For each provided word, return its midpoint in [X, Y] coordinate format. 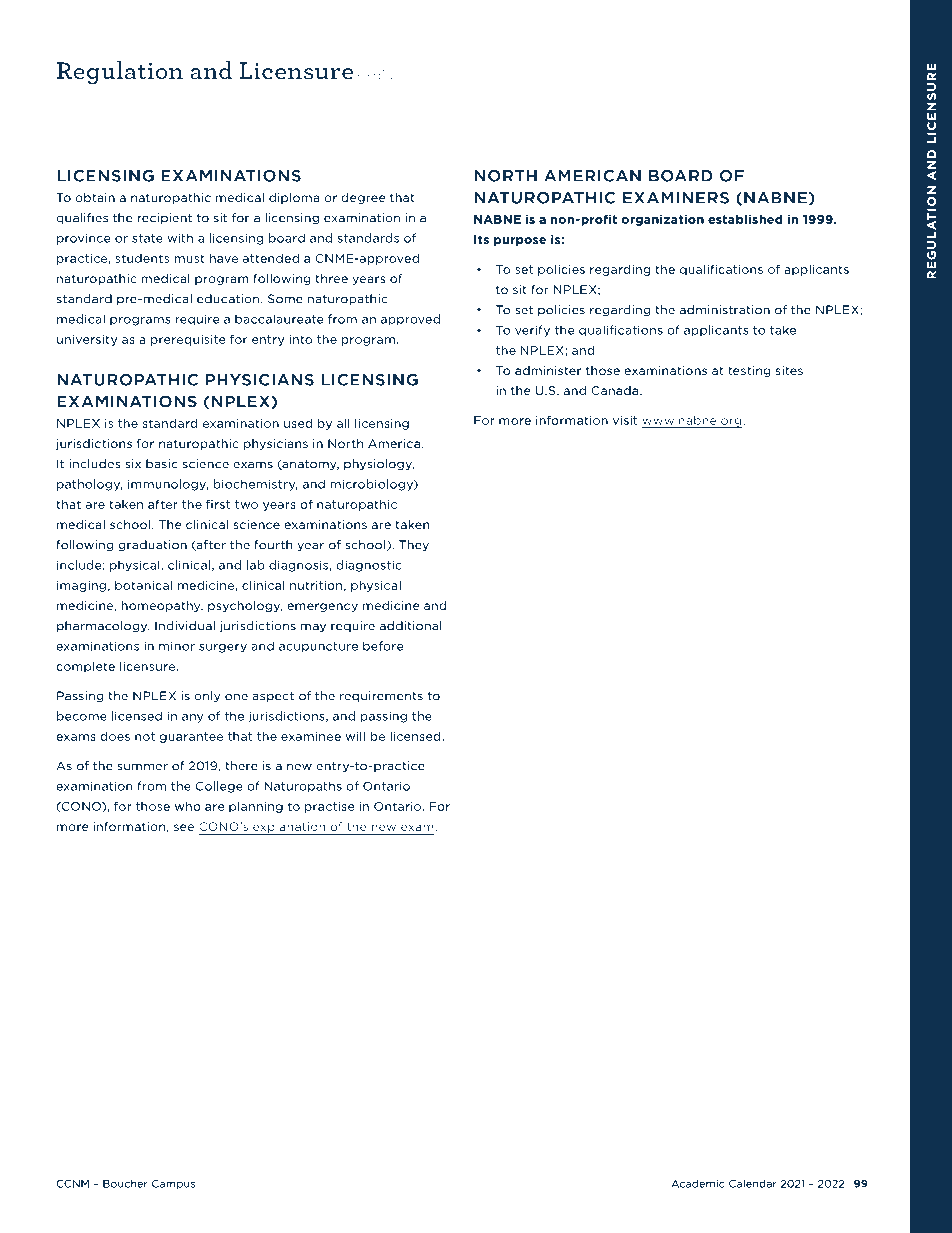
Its [481, 239]
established [745, 219]
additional [411, 626]
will [355, 736]
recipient [165, 218]
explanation [289, 828]
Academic [698, 1183]
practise [330, 807]
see [184, 827]
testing [749, 371]
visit [625, 420]
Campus [173, 1185]
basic [162, 464]
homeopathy [162, 606]
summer [142, 767]
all [343, 423]
